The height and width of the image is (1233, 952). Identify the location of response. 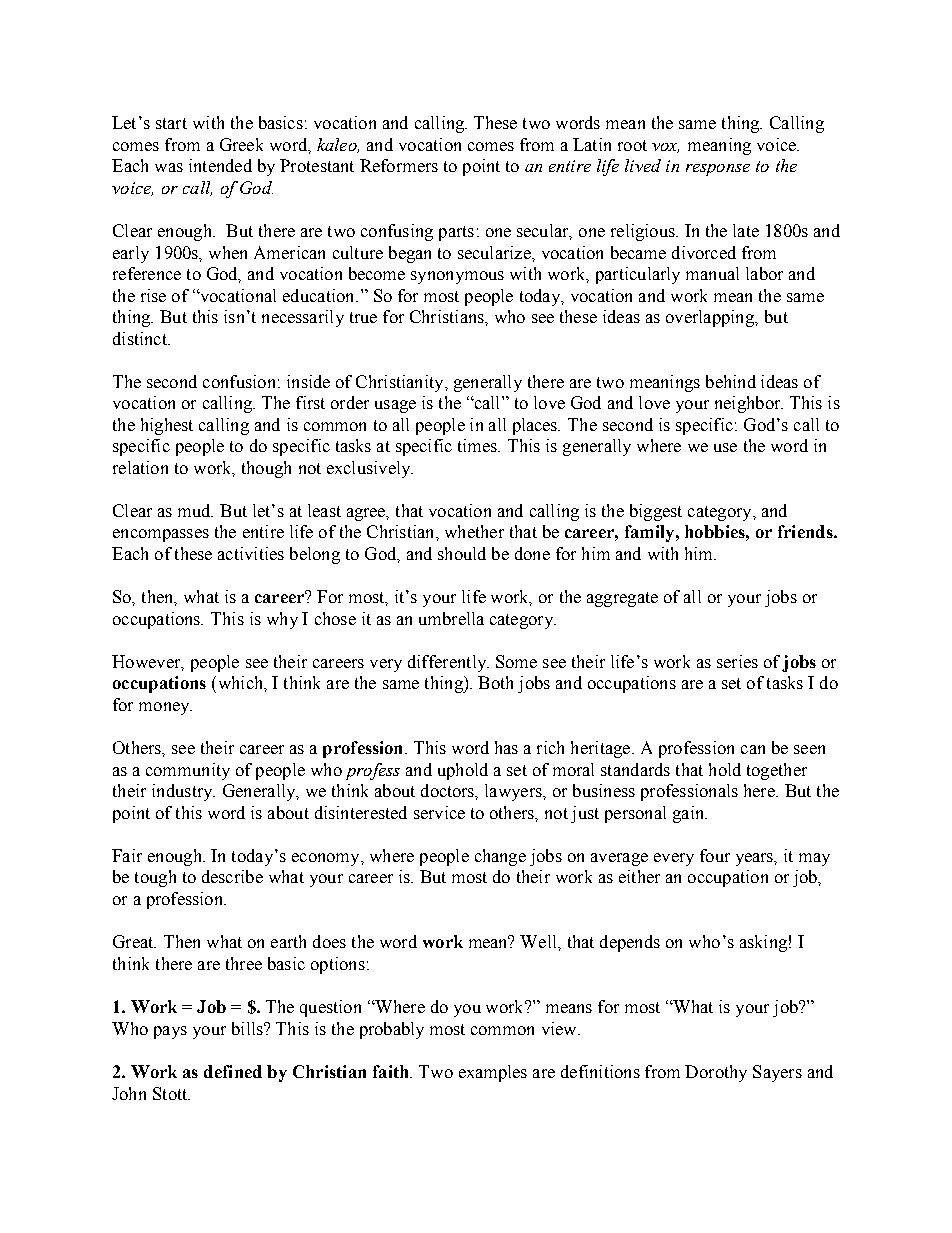
(718, 170).
